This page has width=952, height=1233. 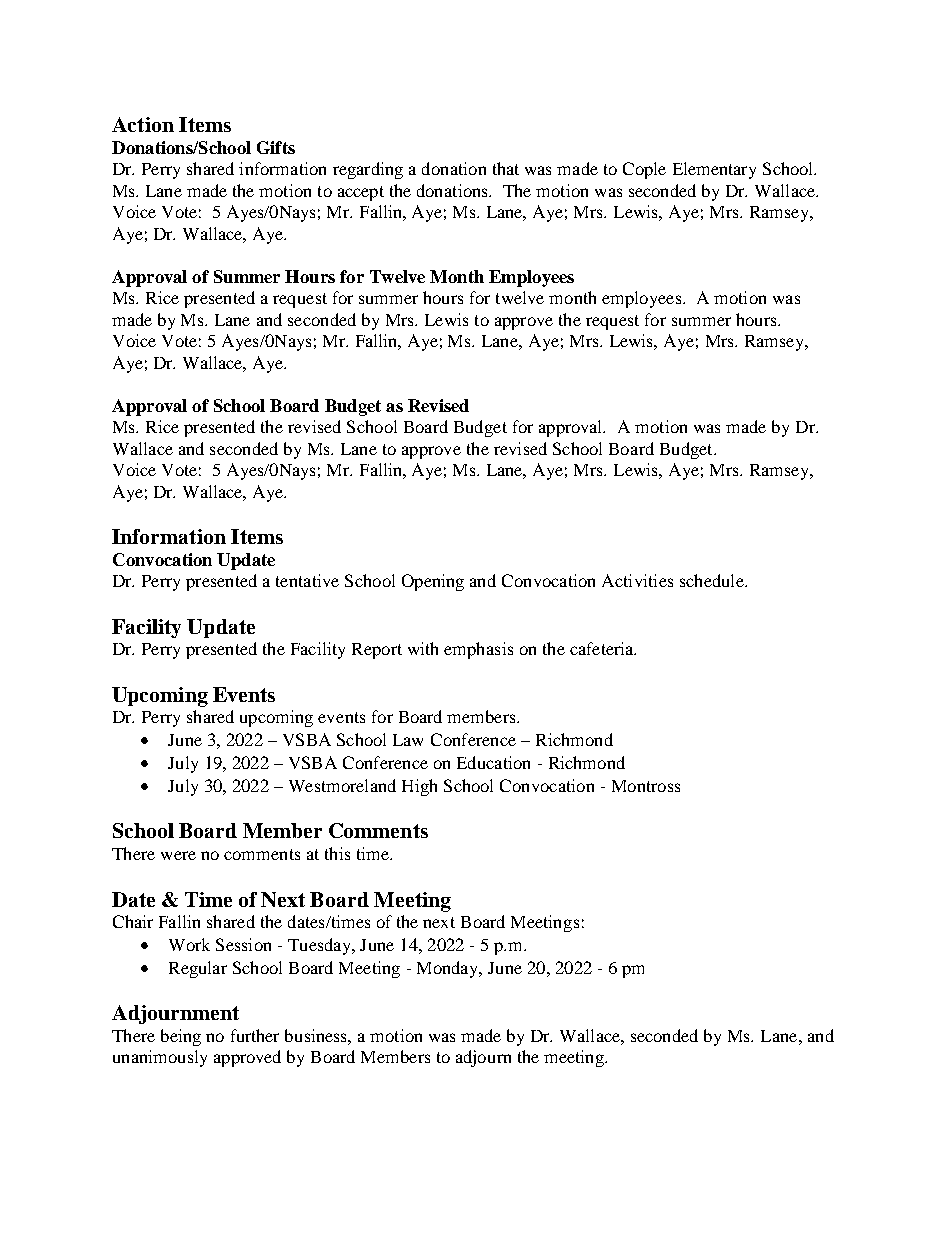 I want to click on Monday, so click(x=449, y=969).
